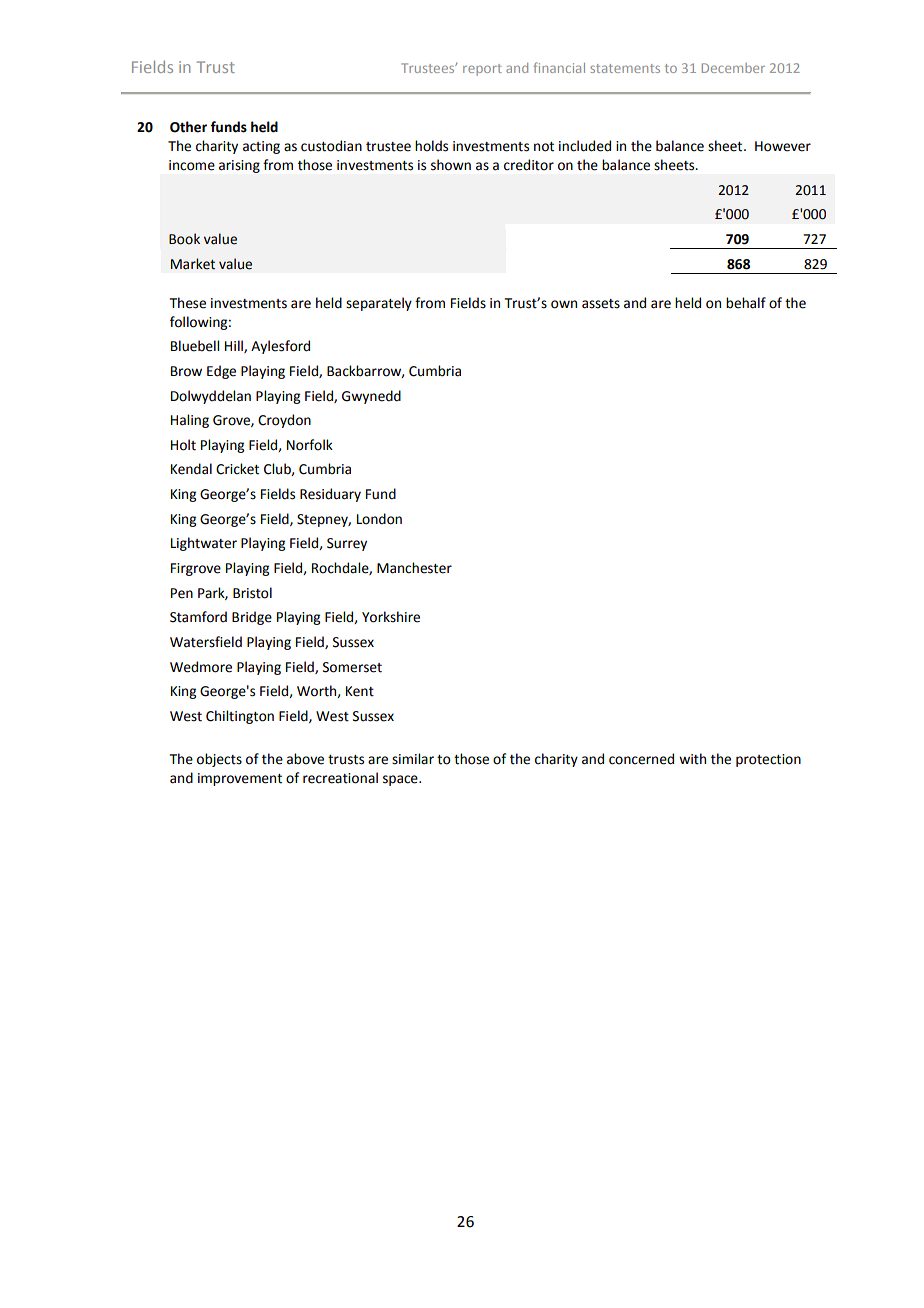 The image size is (924, 1308). Describe the element at coordinates (188, 127) in the screenshot. I see `Other` at that location.
